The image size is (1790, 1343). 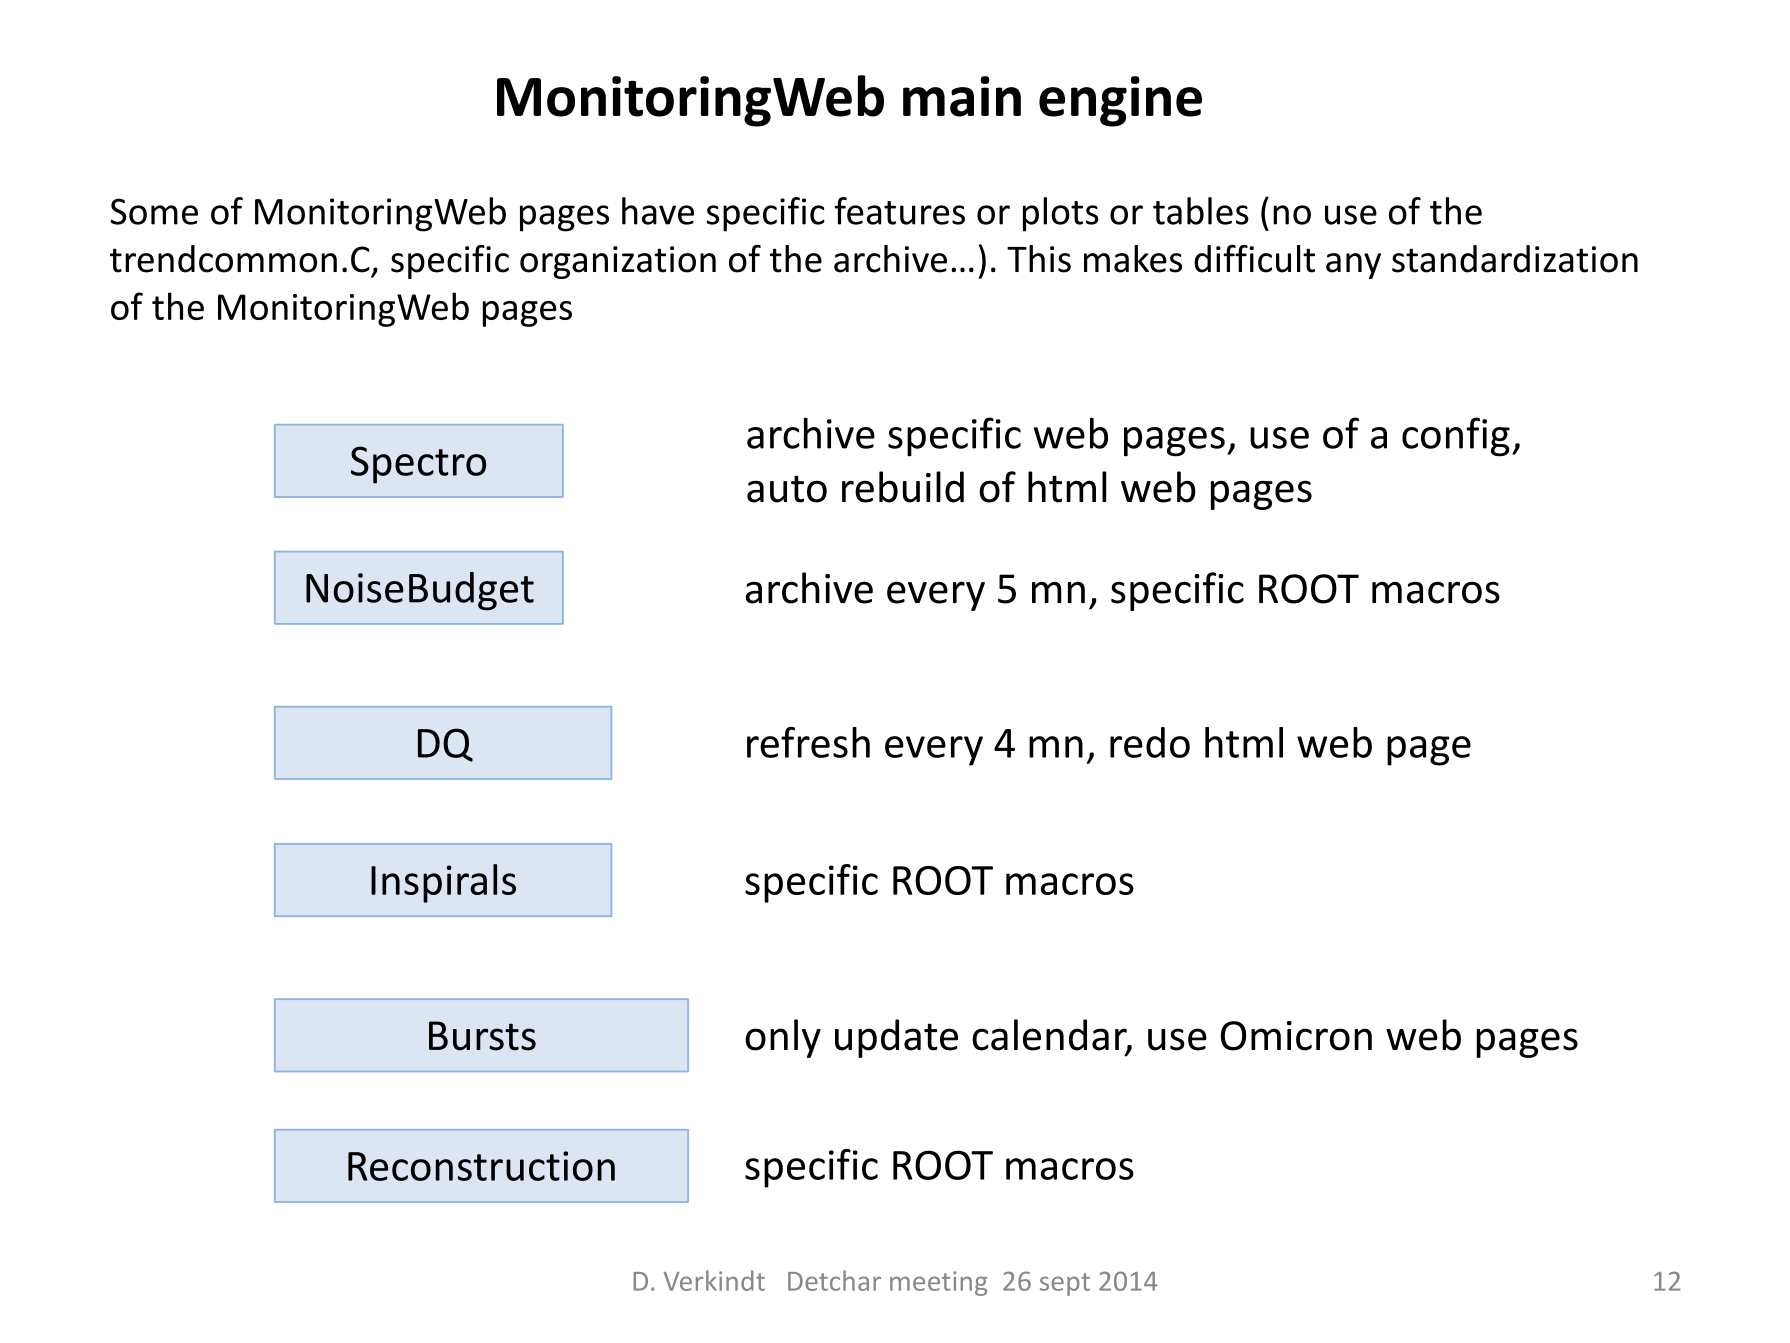 What do you see at coordinates (896, 1038) in the screenshot?
I see `update` at bounding box center [896, 1038].
